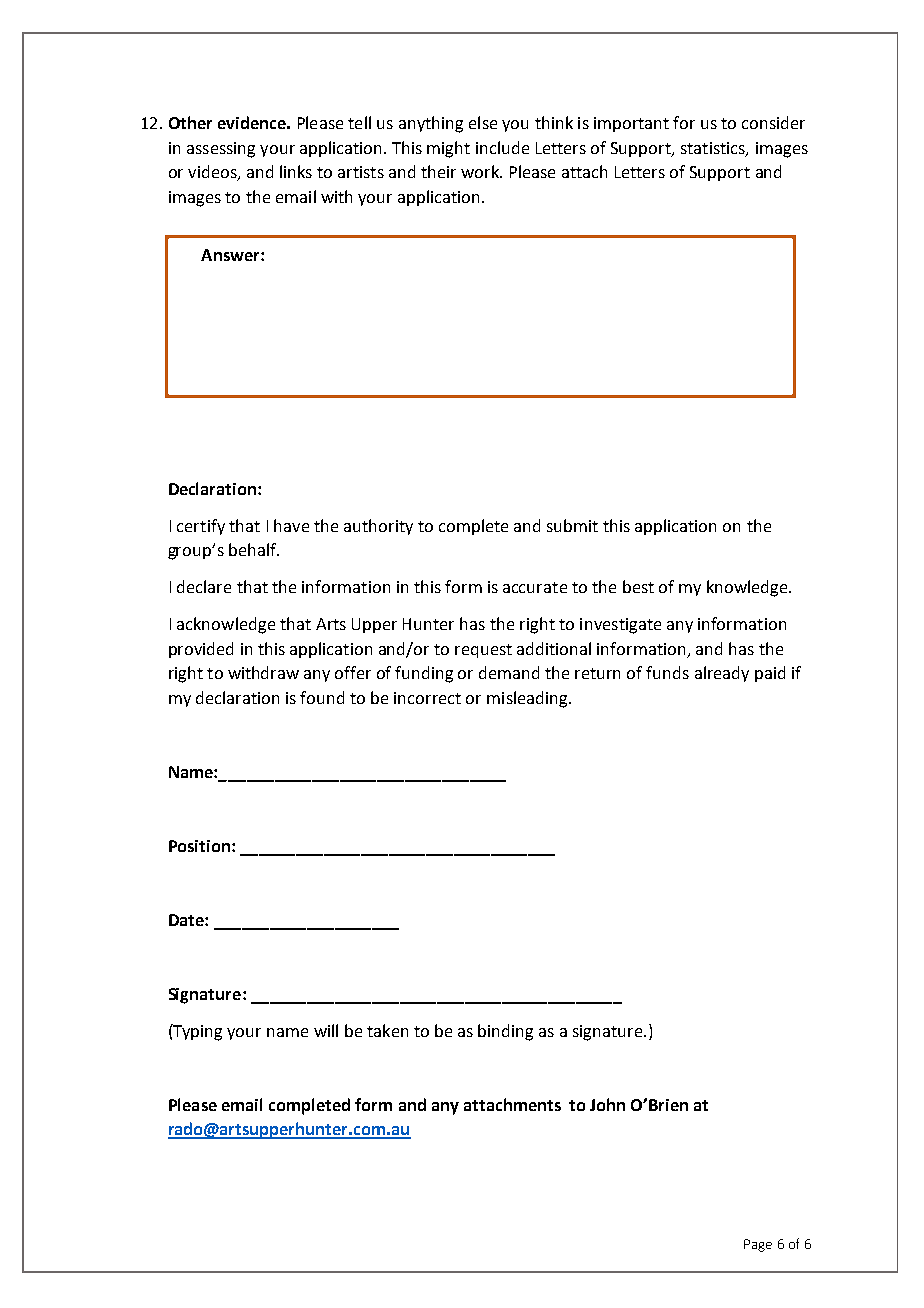  What do you see at coordinates (481, 171) in the screenshot?
I see `work` at bounding box center [481, 171].
